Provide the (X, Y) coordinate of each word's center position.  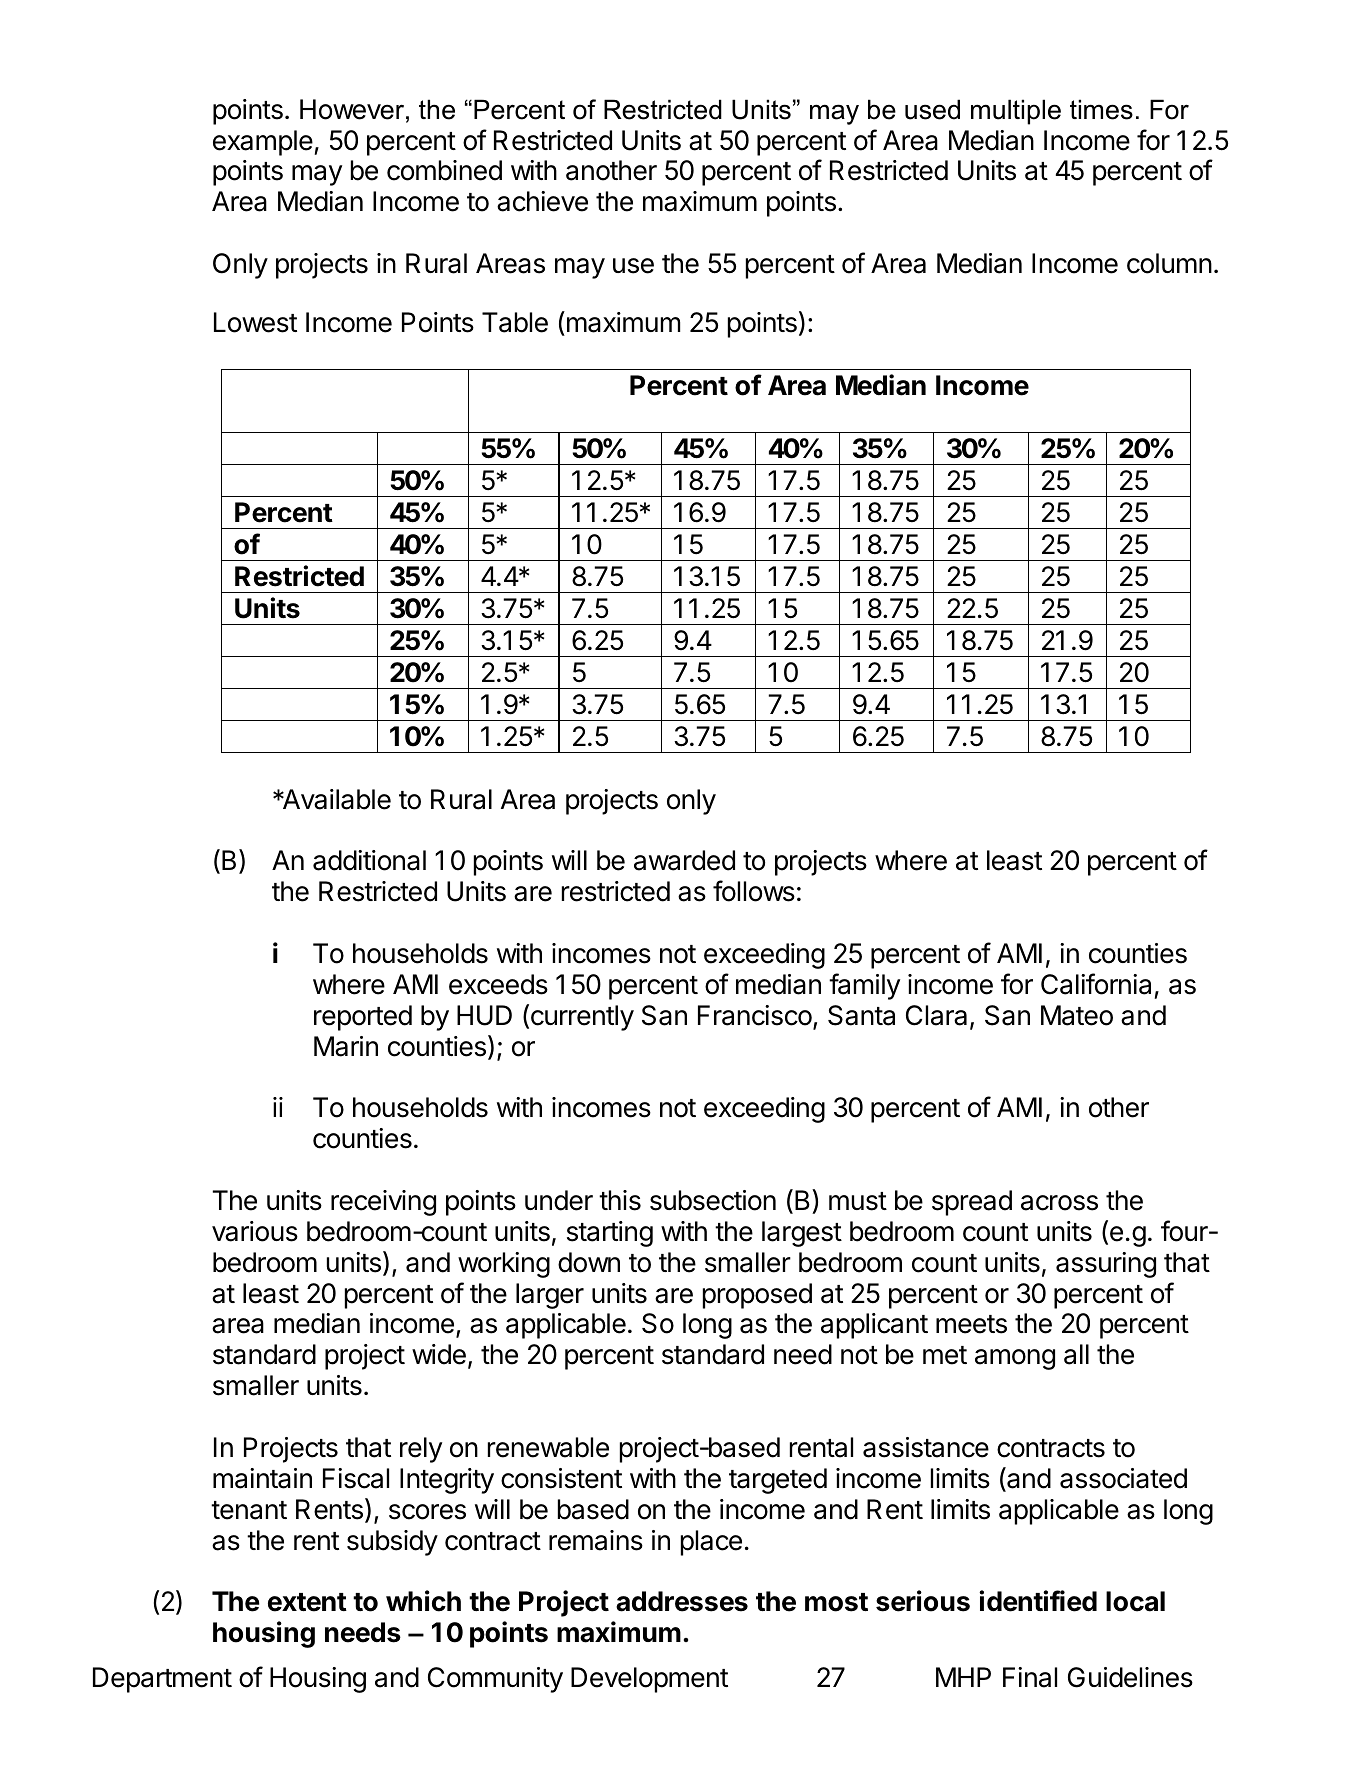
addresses (682, 1601)
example (264, 143)
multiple (1016, 112)
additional (369, 860)
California (1096, 984)
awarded (684, 860)
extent (307, 1602)
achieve (542, 201)
